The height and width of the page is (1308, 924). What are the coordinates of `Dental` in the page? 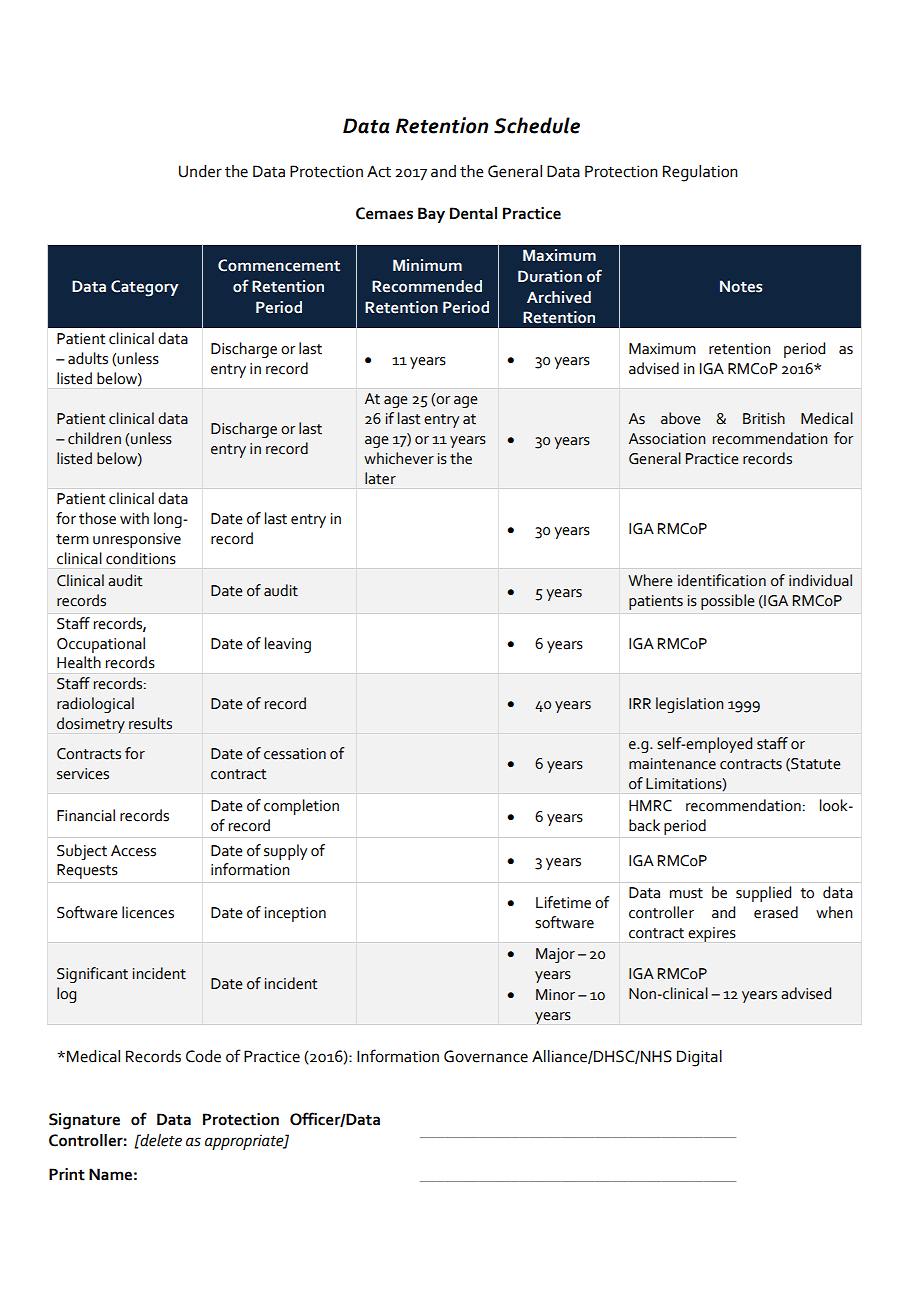 It's located at (473, 213).
